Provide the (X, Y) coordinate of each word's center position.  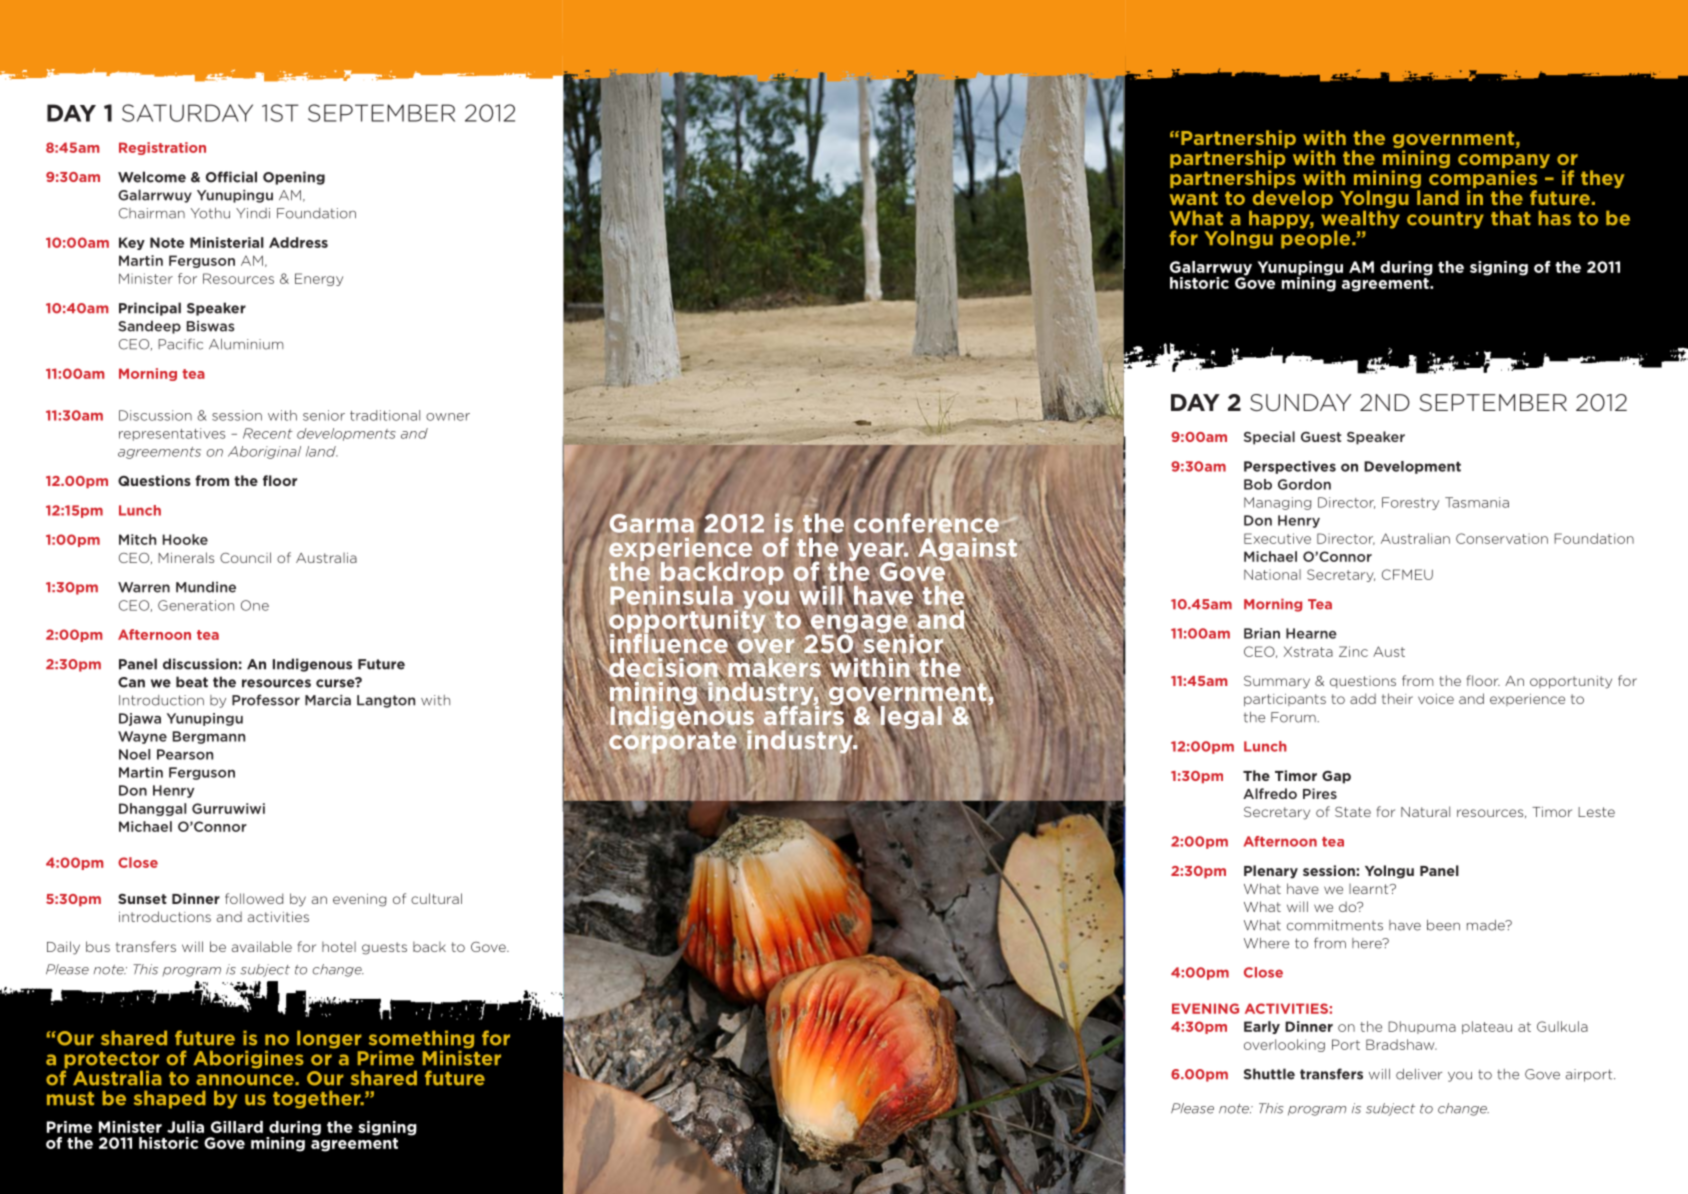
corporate (672, 741)
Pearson (185, 754)
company (1504, 162)
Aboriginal (264, 452)
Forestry (1410, 503)
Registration (162, 148)
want (1194, 198)
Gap (1336, 777)
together (318, 1099)
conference (926, 523)
